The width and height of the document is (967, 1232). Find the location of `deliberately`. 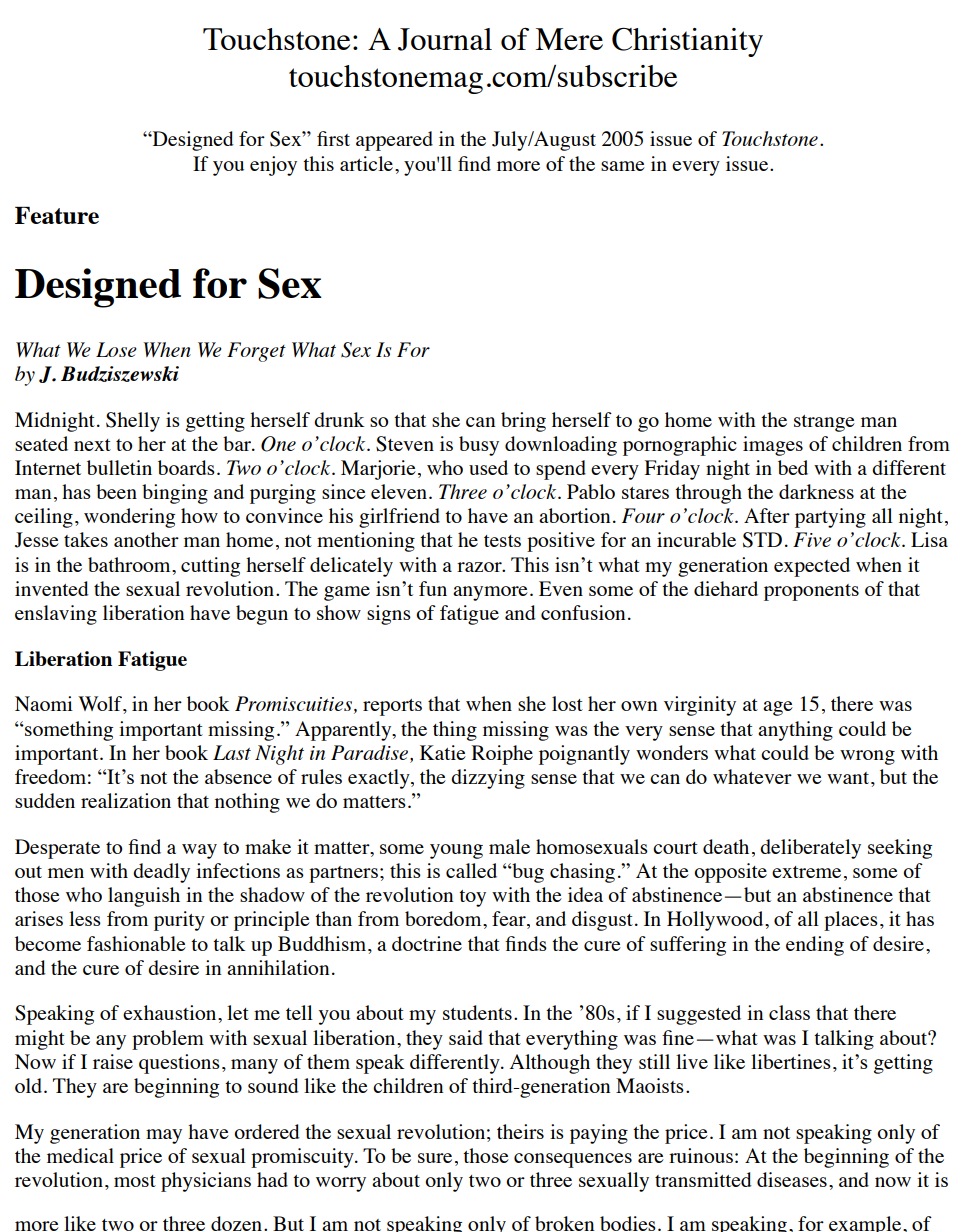

deliberately is located at coordinates (810, 849).
